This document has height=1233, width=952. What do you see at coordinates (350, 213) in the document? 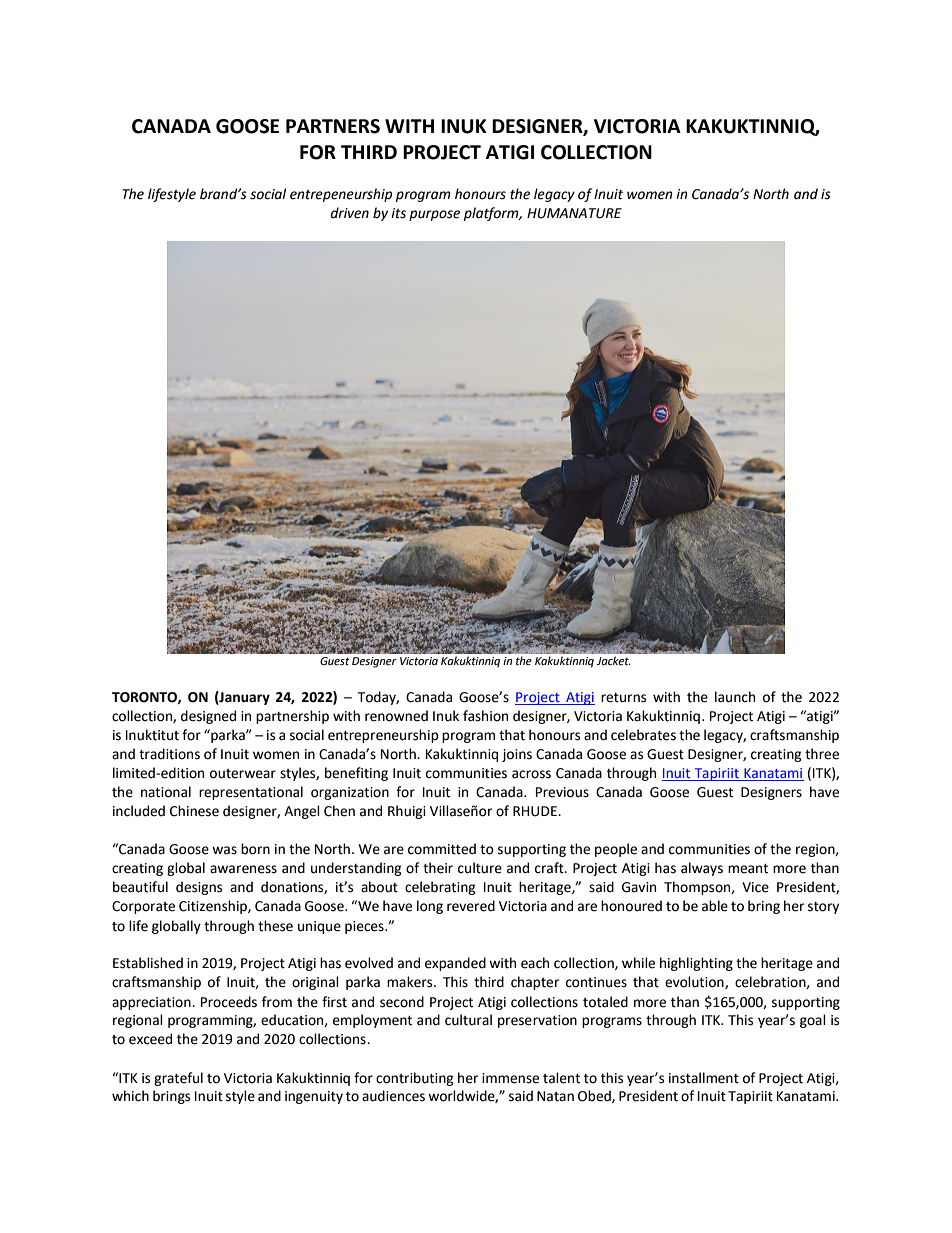
I see `driven` at bounding box center [350, 213].
